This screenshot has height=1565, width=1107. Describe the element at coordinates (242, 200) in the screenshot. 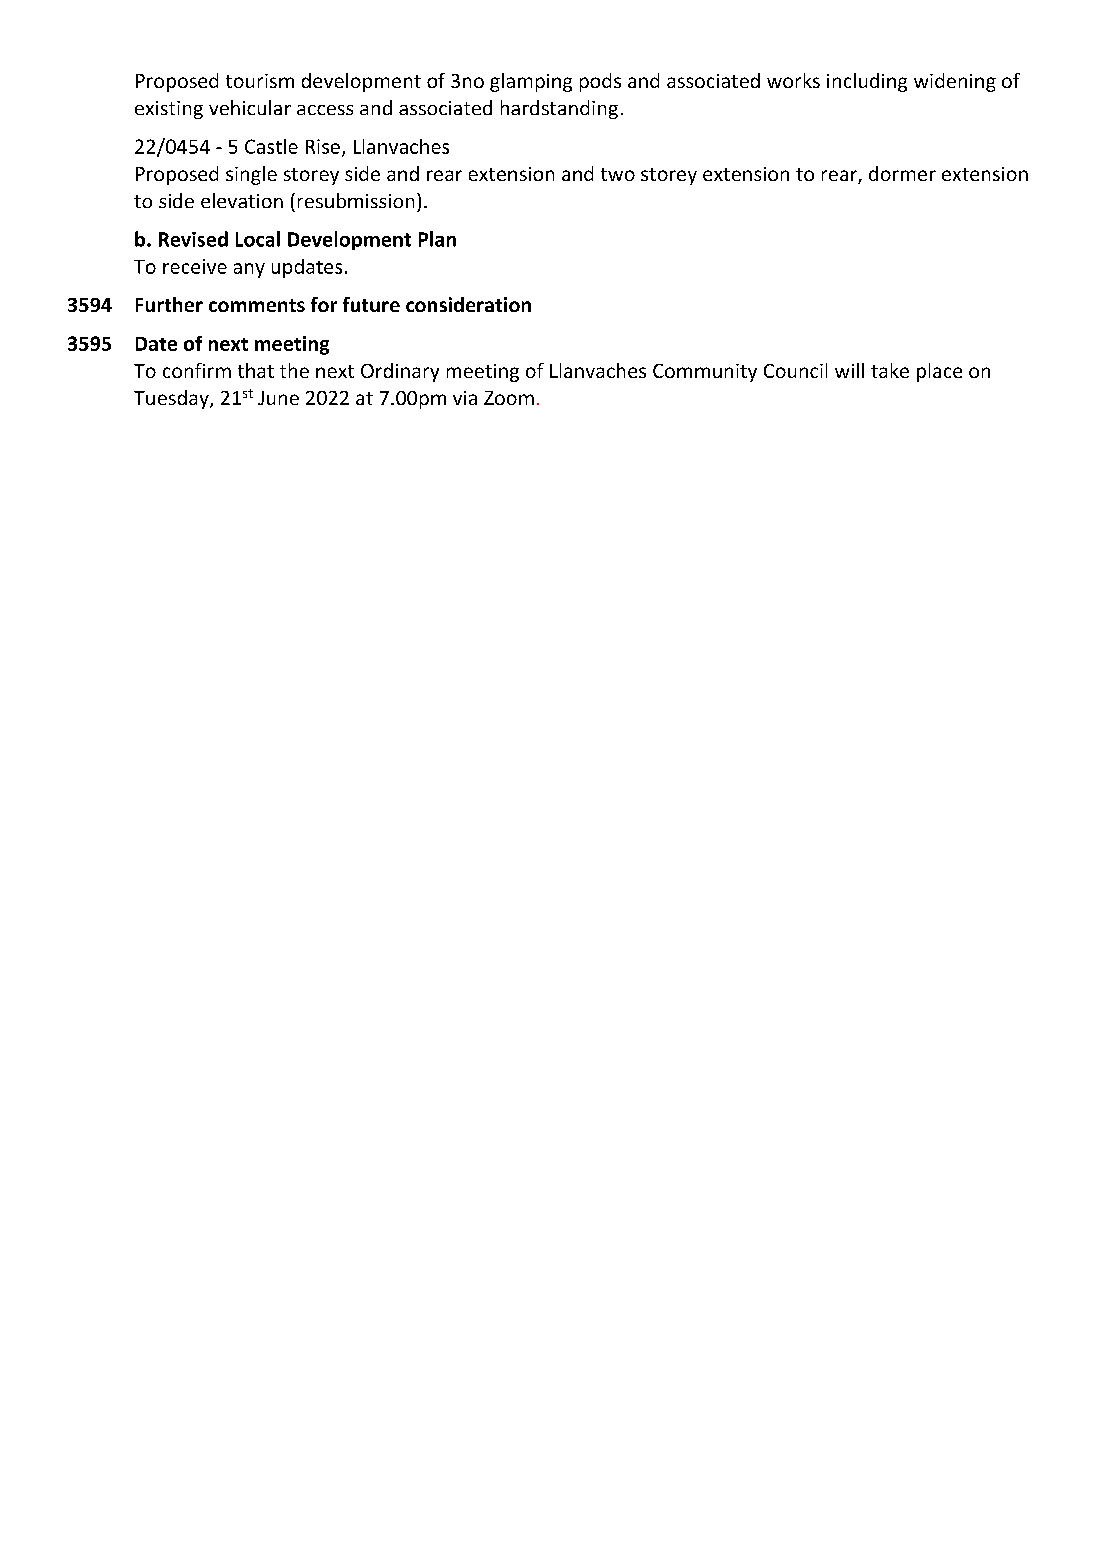

I see `elevation` at that location.
